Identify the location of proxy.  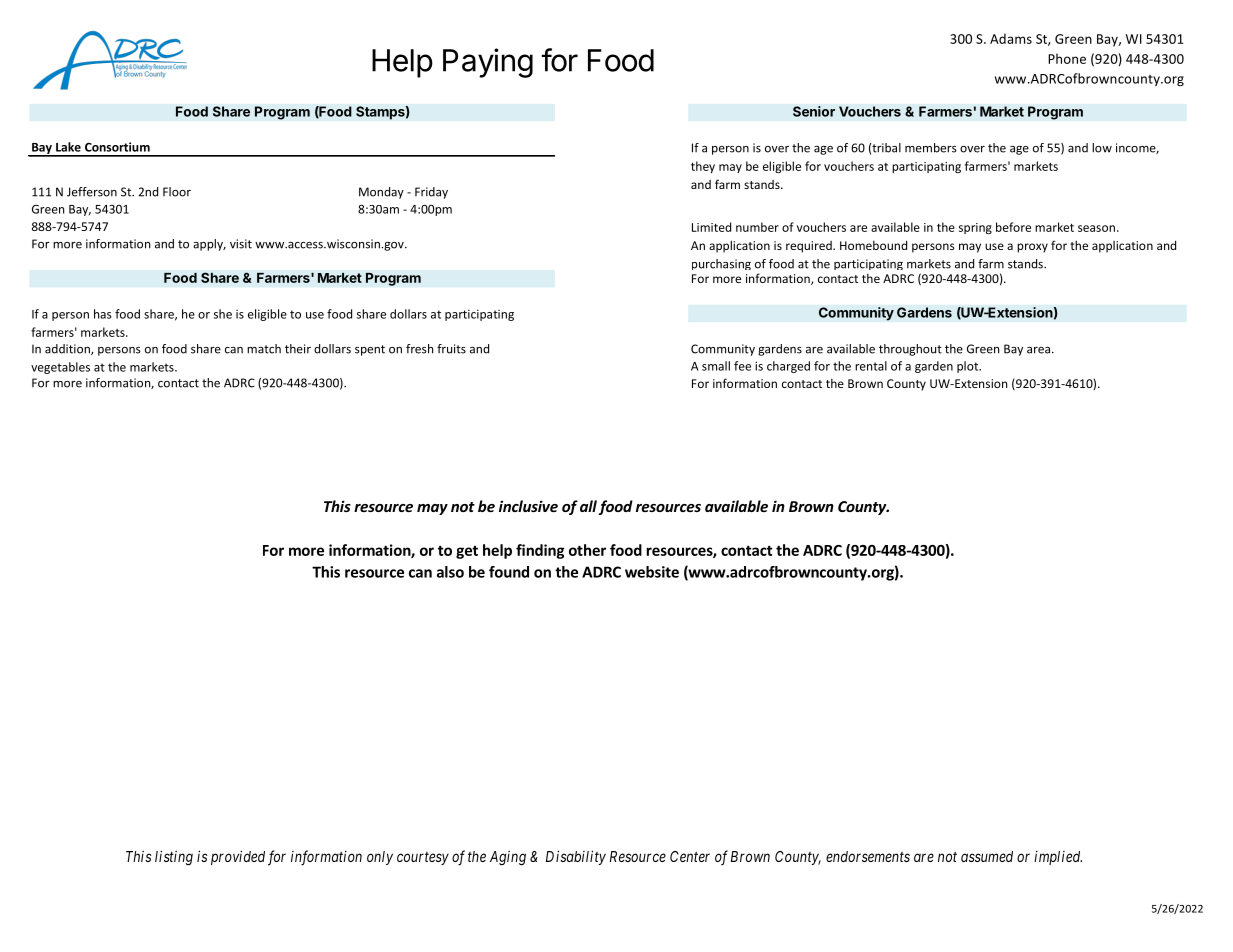
(1032, 248).
